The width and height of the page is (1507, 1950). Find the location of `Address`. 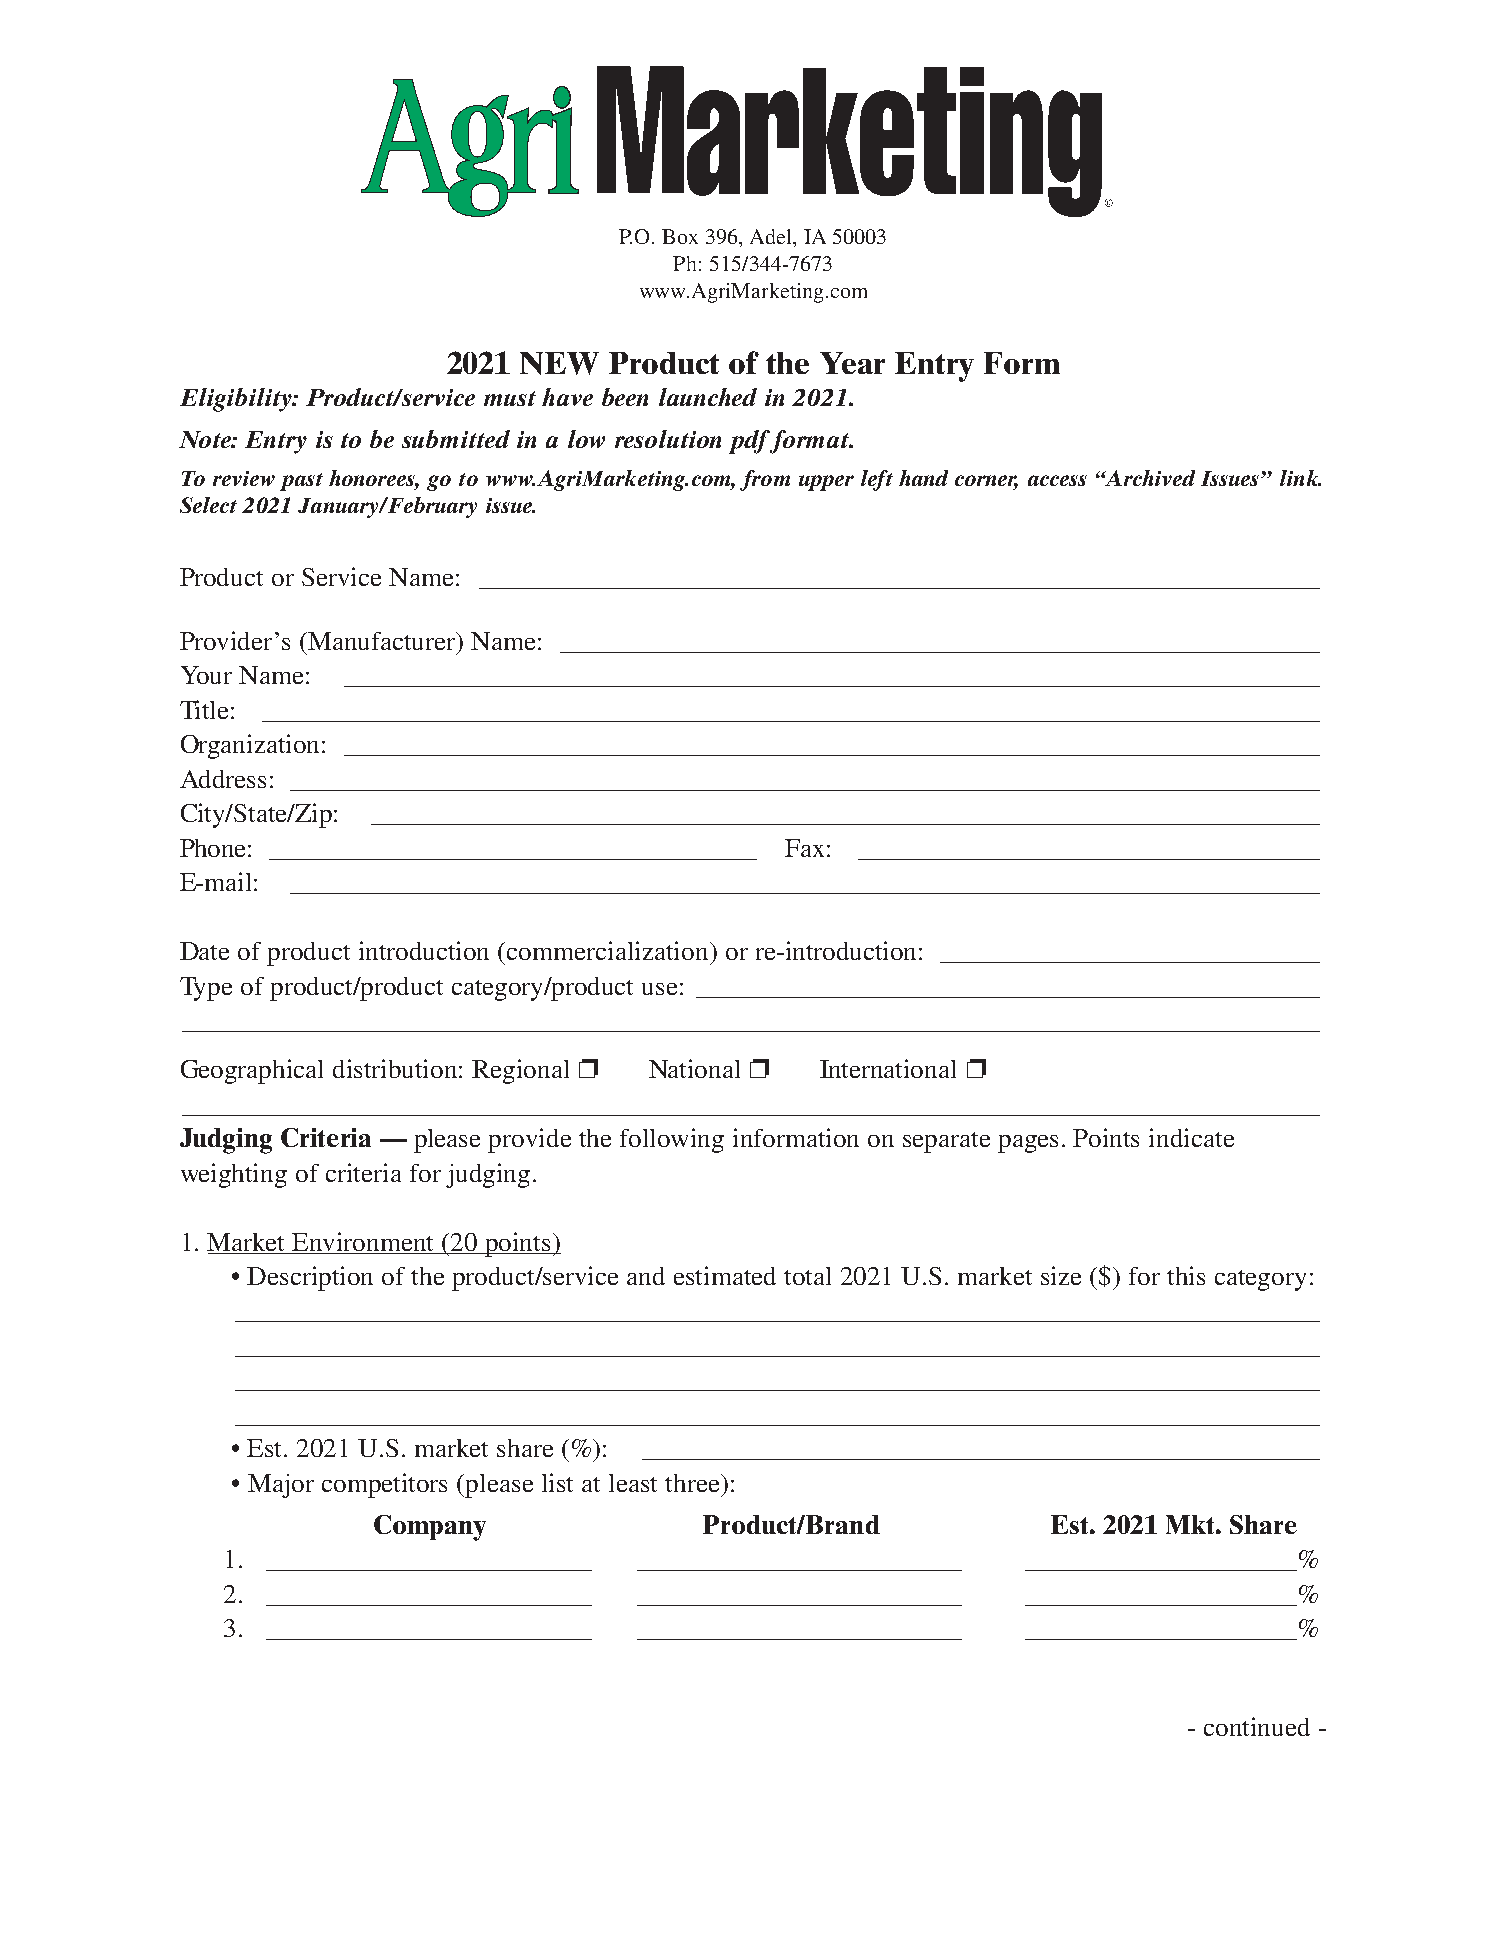

Address is located at coordinates (223, 779).
